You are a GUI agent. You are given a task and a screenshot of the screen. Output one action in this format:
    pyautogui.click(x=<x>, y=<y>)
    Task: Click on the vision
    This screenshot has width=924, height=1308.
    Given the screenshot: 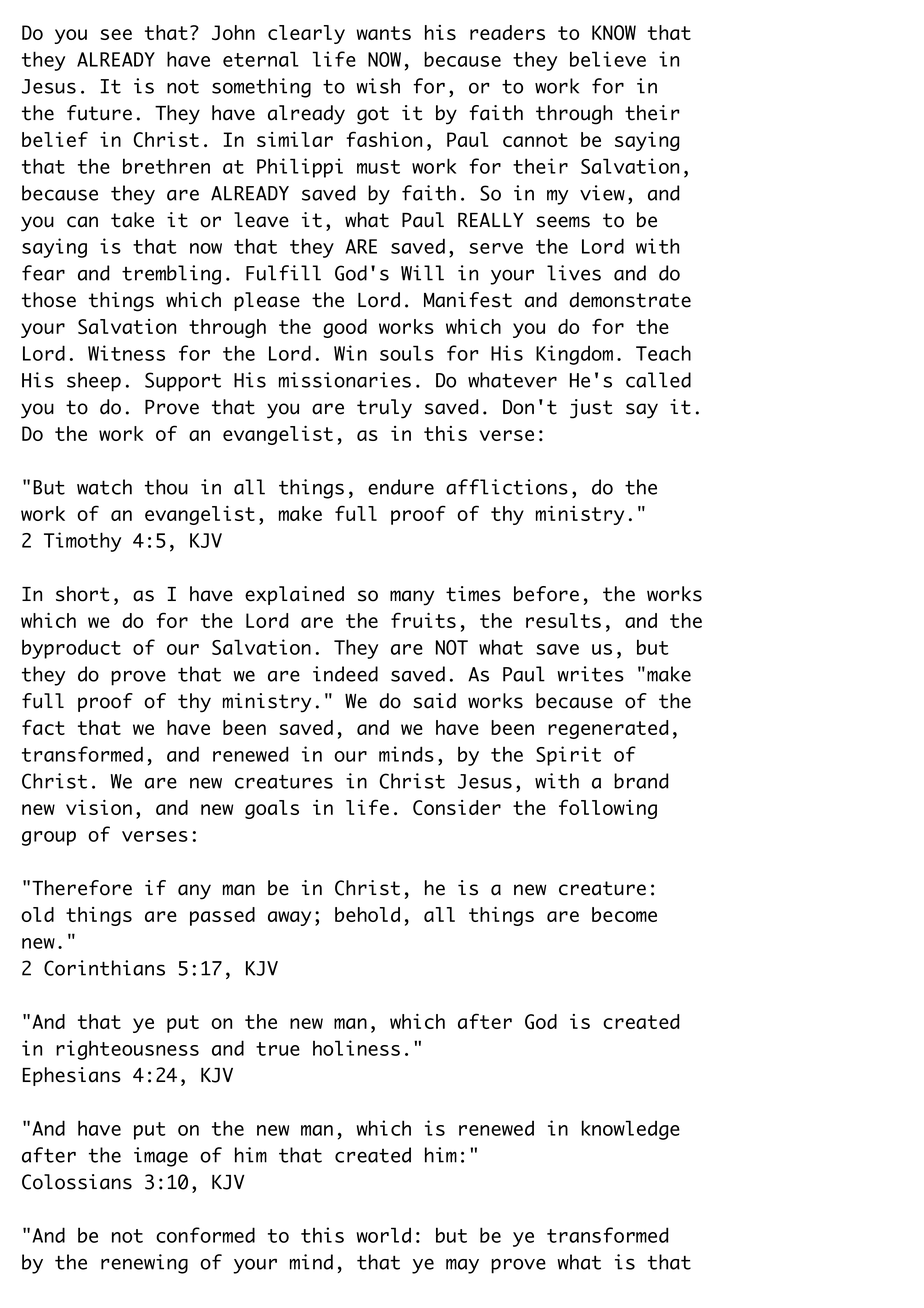 What is the action you would take?
    pyautogui.click(x=99, y=807)
